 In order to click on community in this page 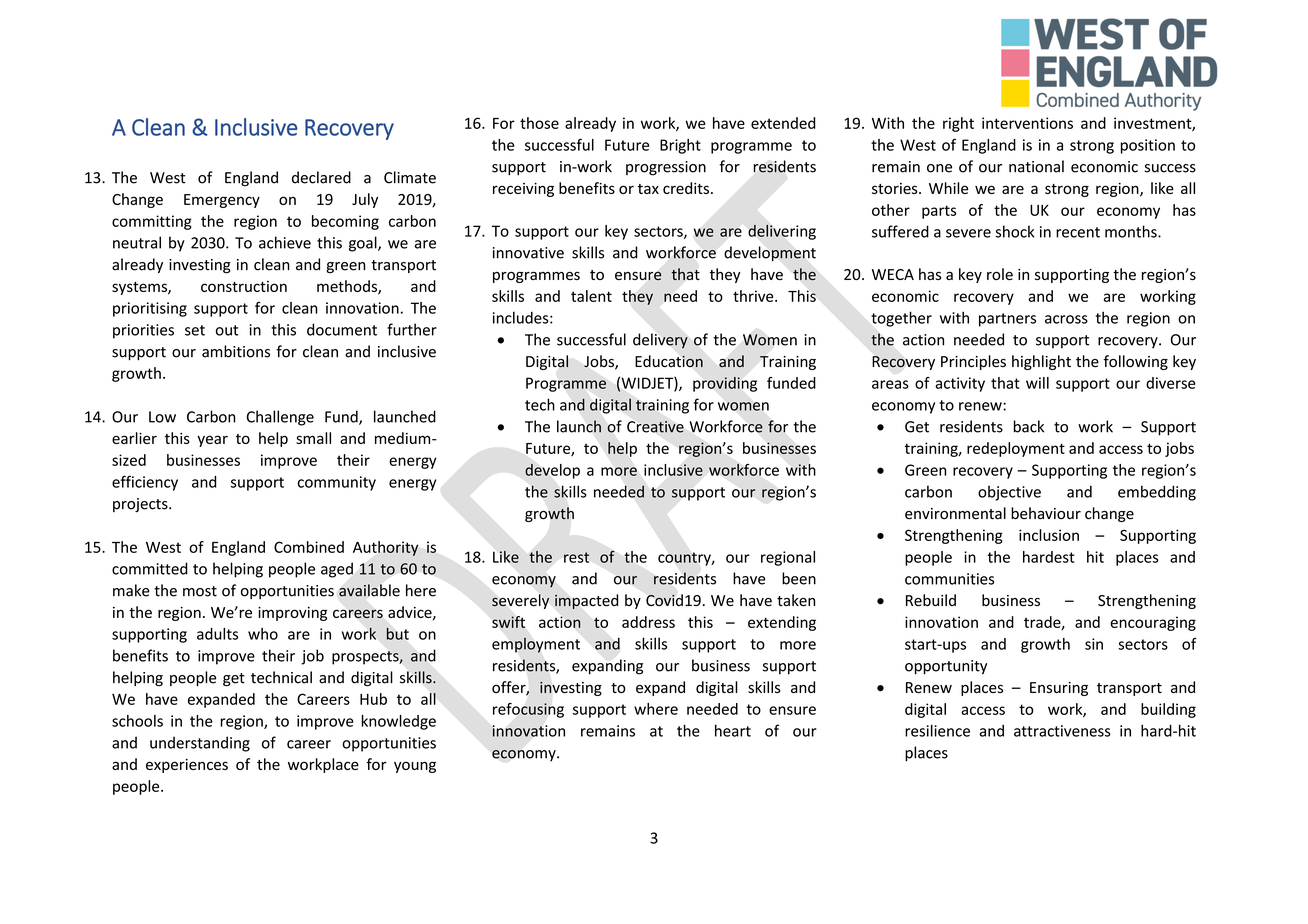, I will do `click(337, 483)`.
